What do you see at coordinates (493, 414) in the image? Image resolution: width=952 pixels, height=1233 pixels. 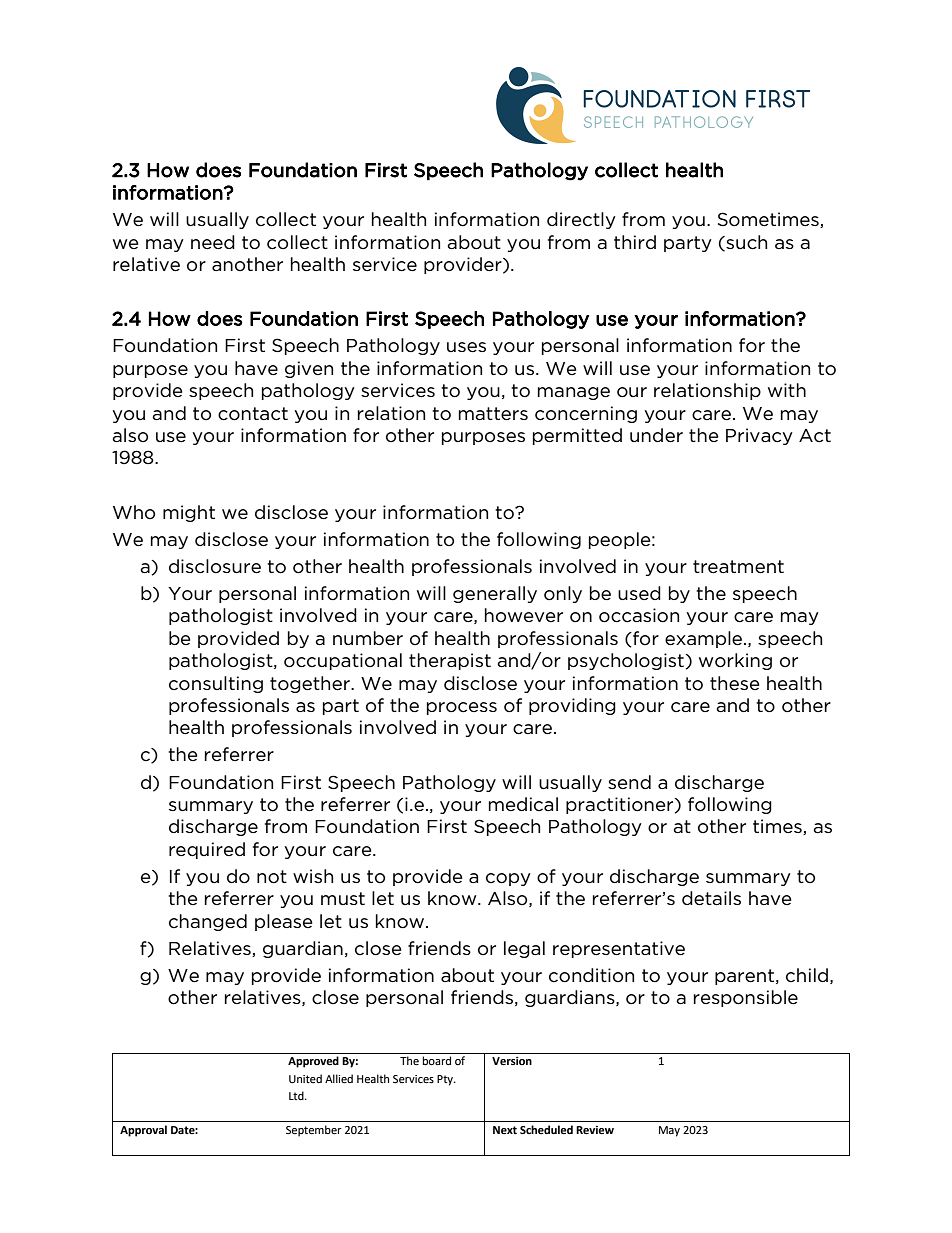 I see `matters` at bounding box center [493, 414].
